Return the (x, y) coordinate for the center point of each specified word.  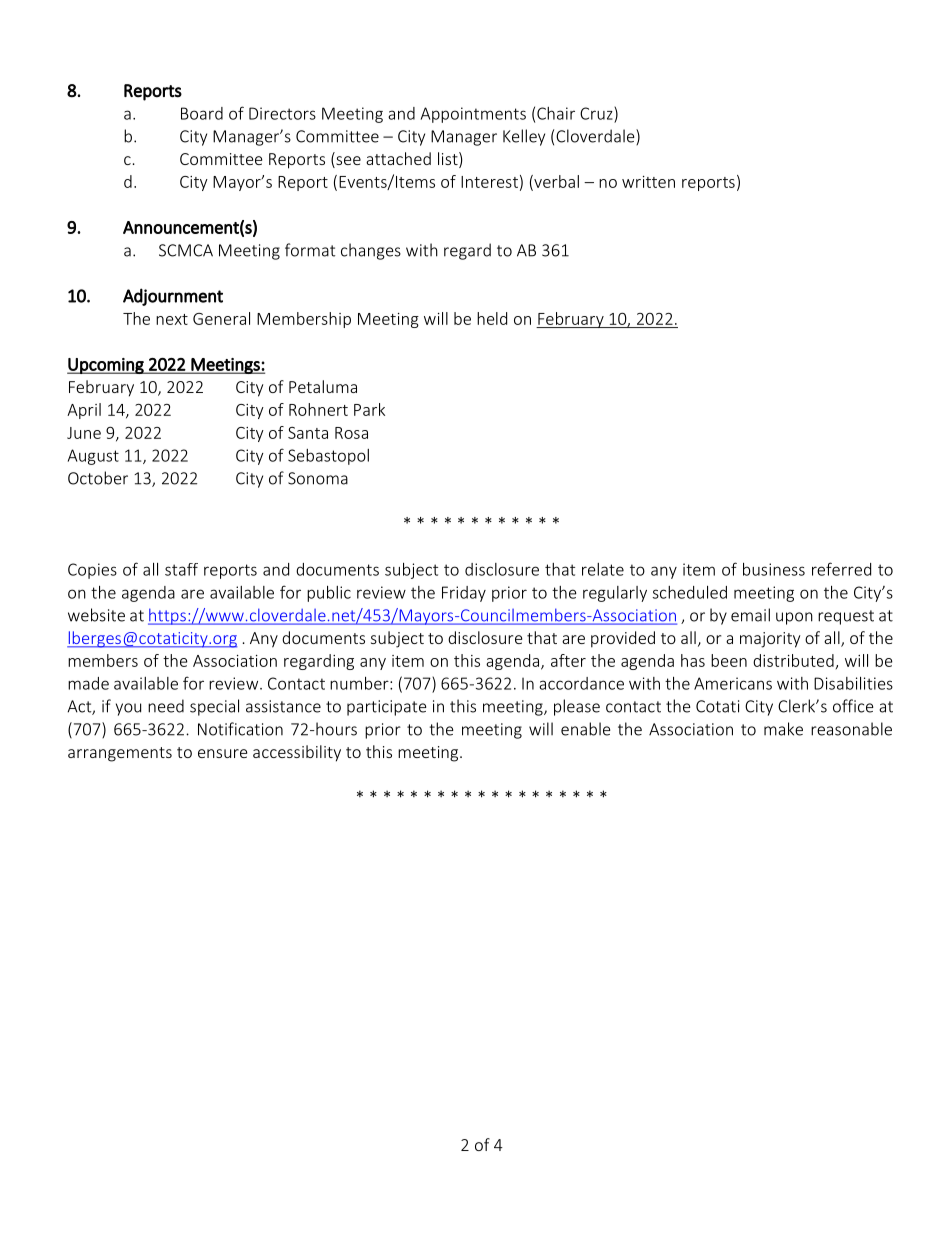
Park (369, 409)
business (774, 569)
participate (387, 708)
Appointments (473, 115)
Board (202, 113)
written (648, 182)
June (84, 433)
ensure (222, 753)
